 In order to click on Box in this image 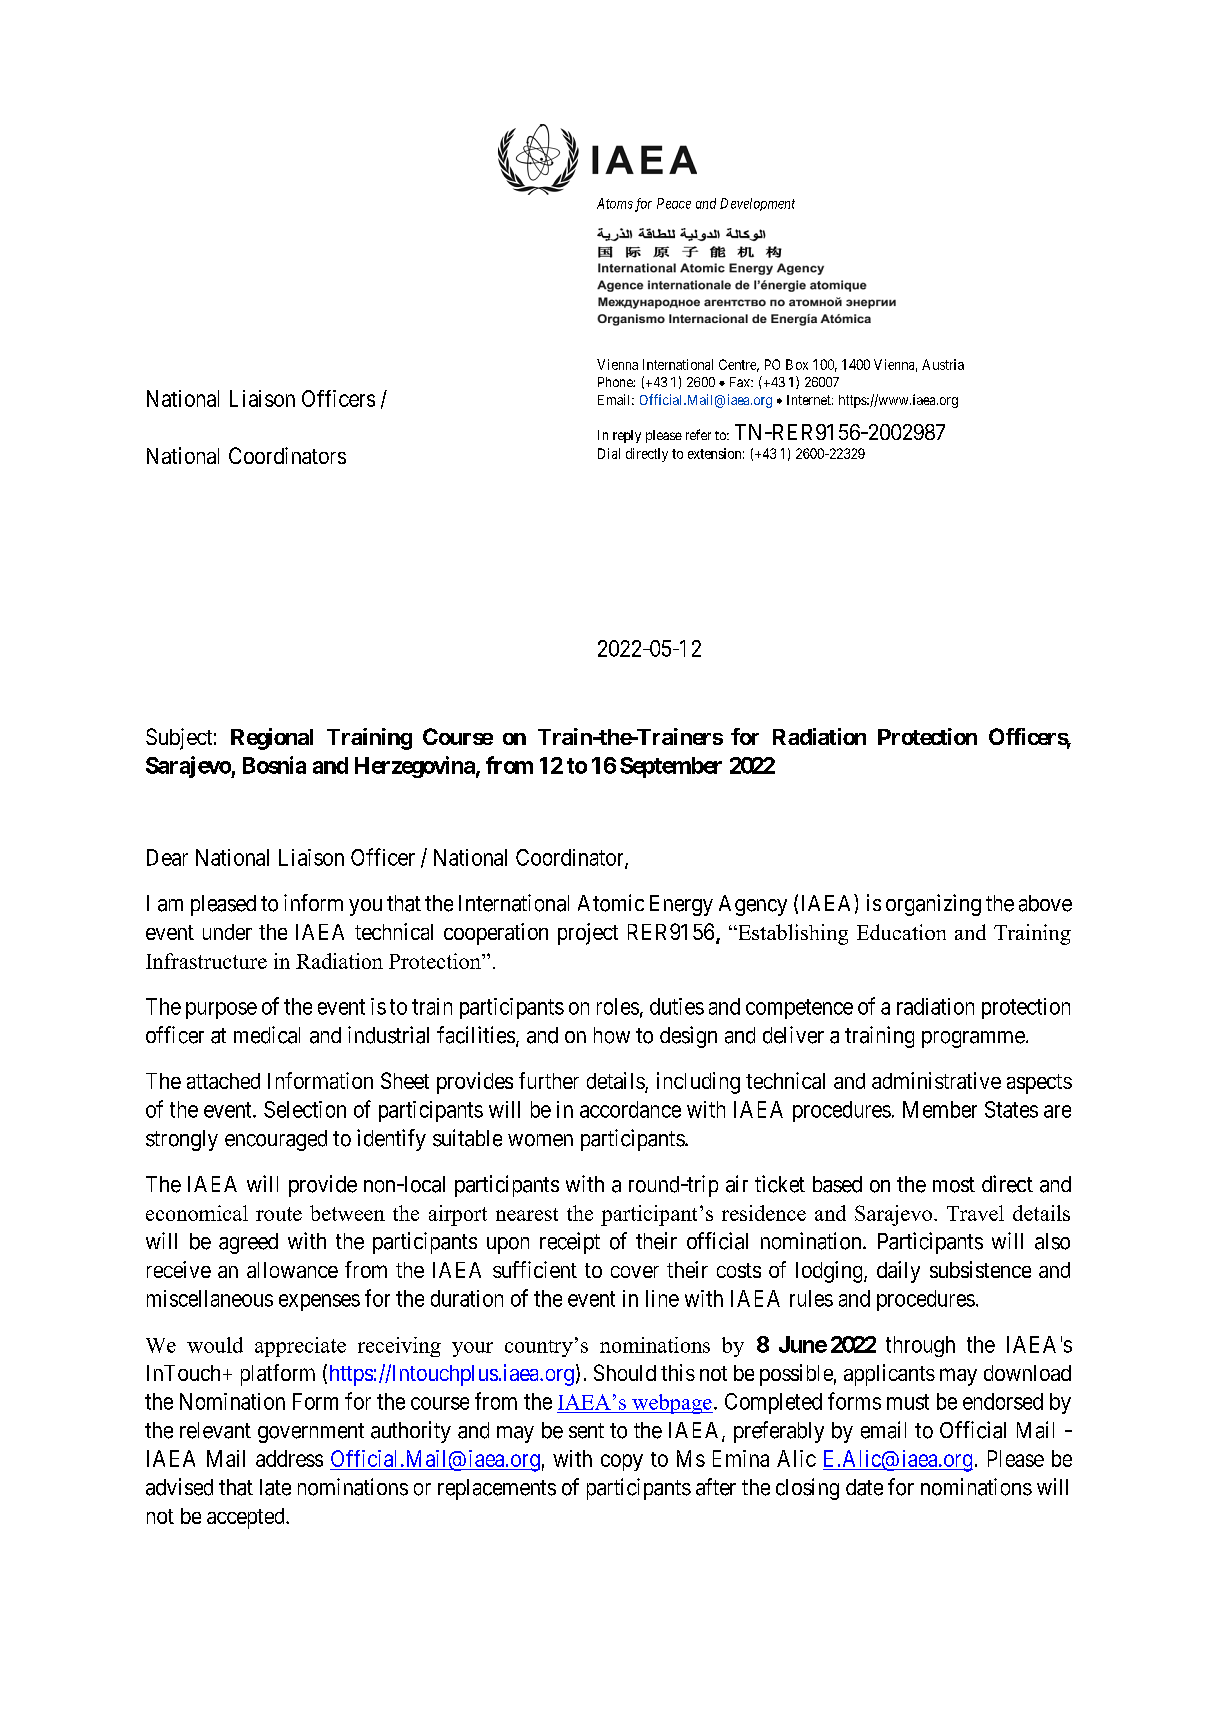, I will do `click(797, 364)`.
